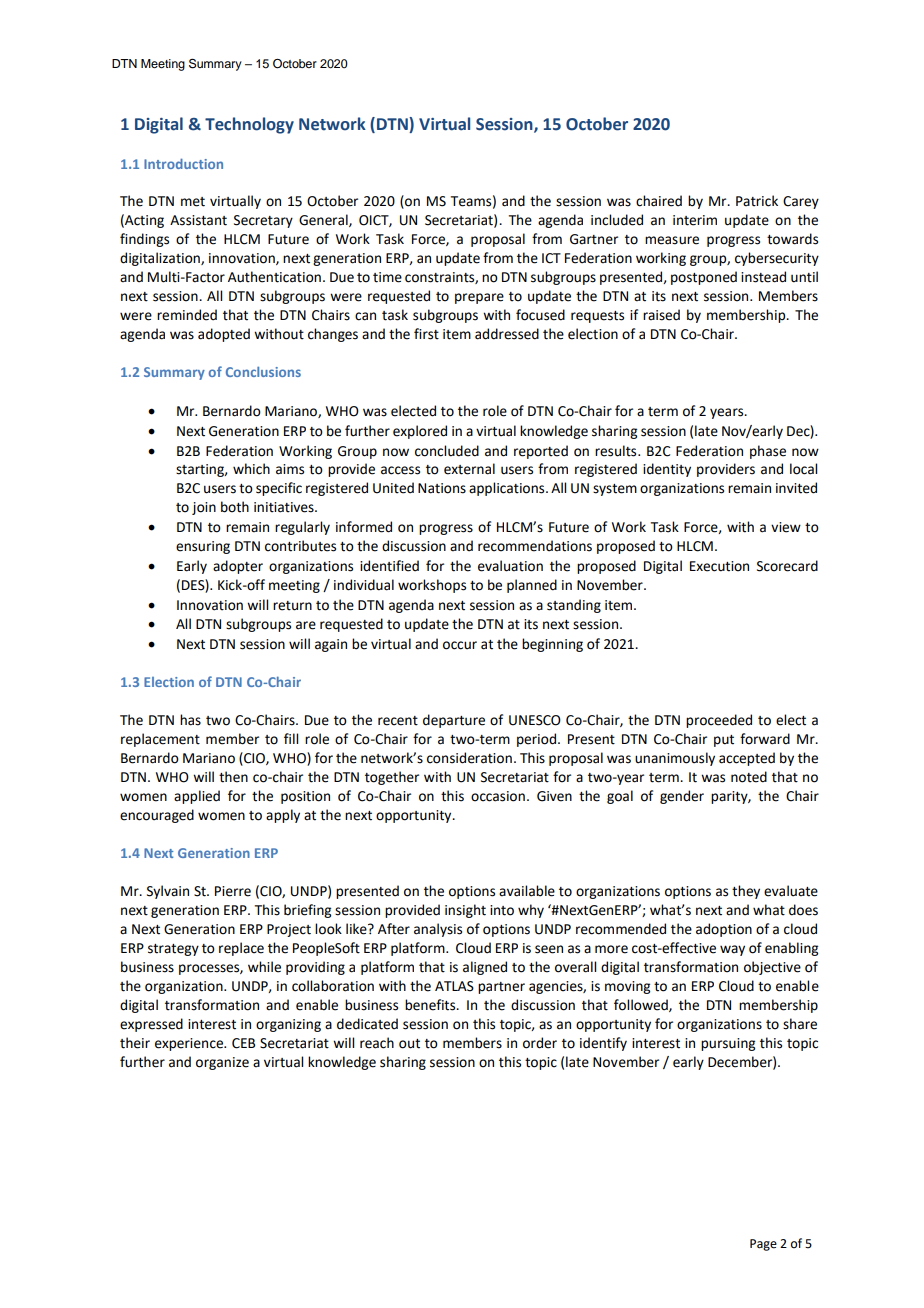 The height and width of the screenshot is (1308, 924). I want to click on departure, so click(454, 721).
